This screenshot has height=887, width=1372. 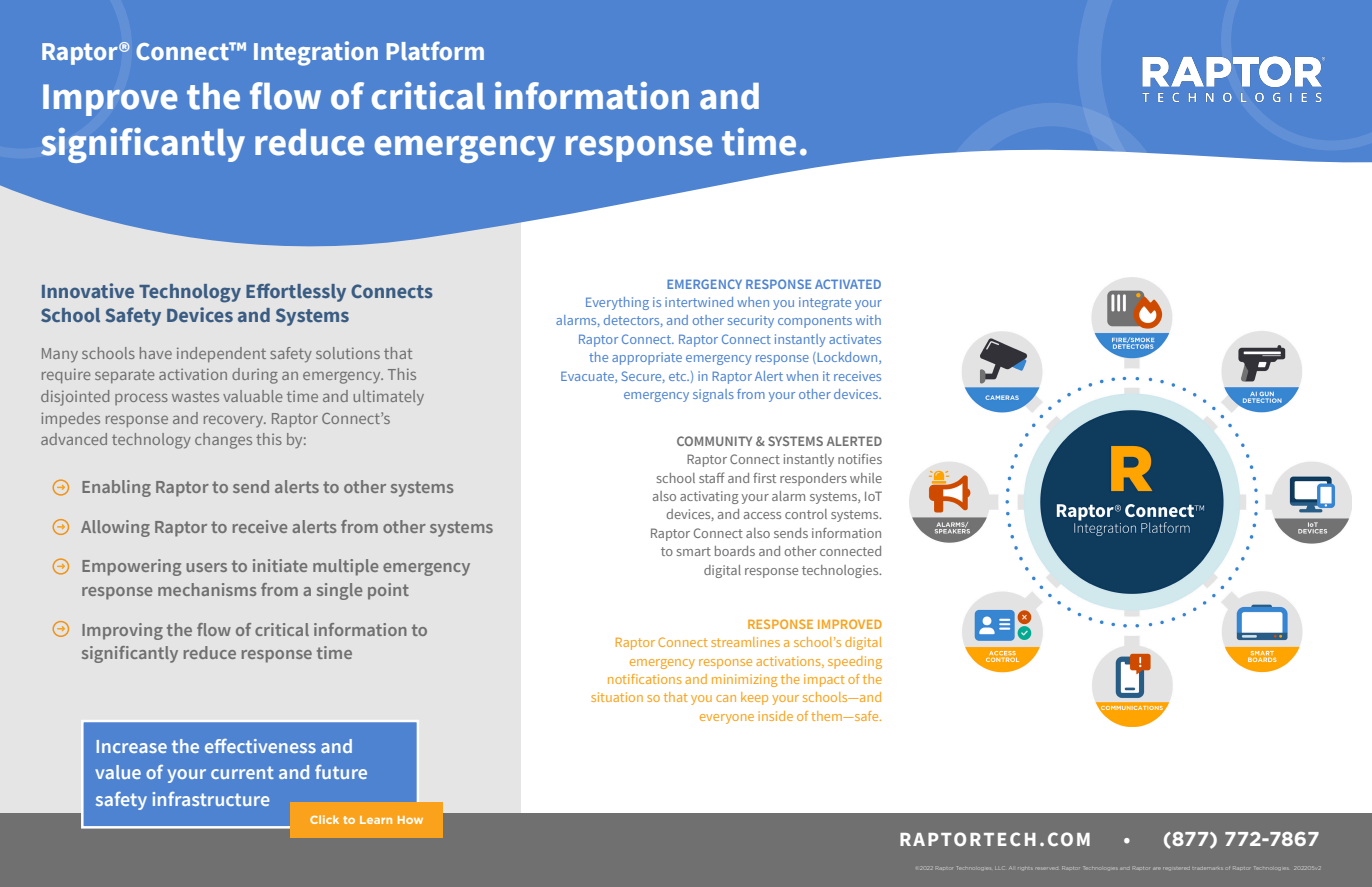 What do you see at coordinates (855, 662) in the screenshot?
I see `speeding` at bounding box center [855, 662].
